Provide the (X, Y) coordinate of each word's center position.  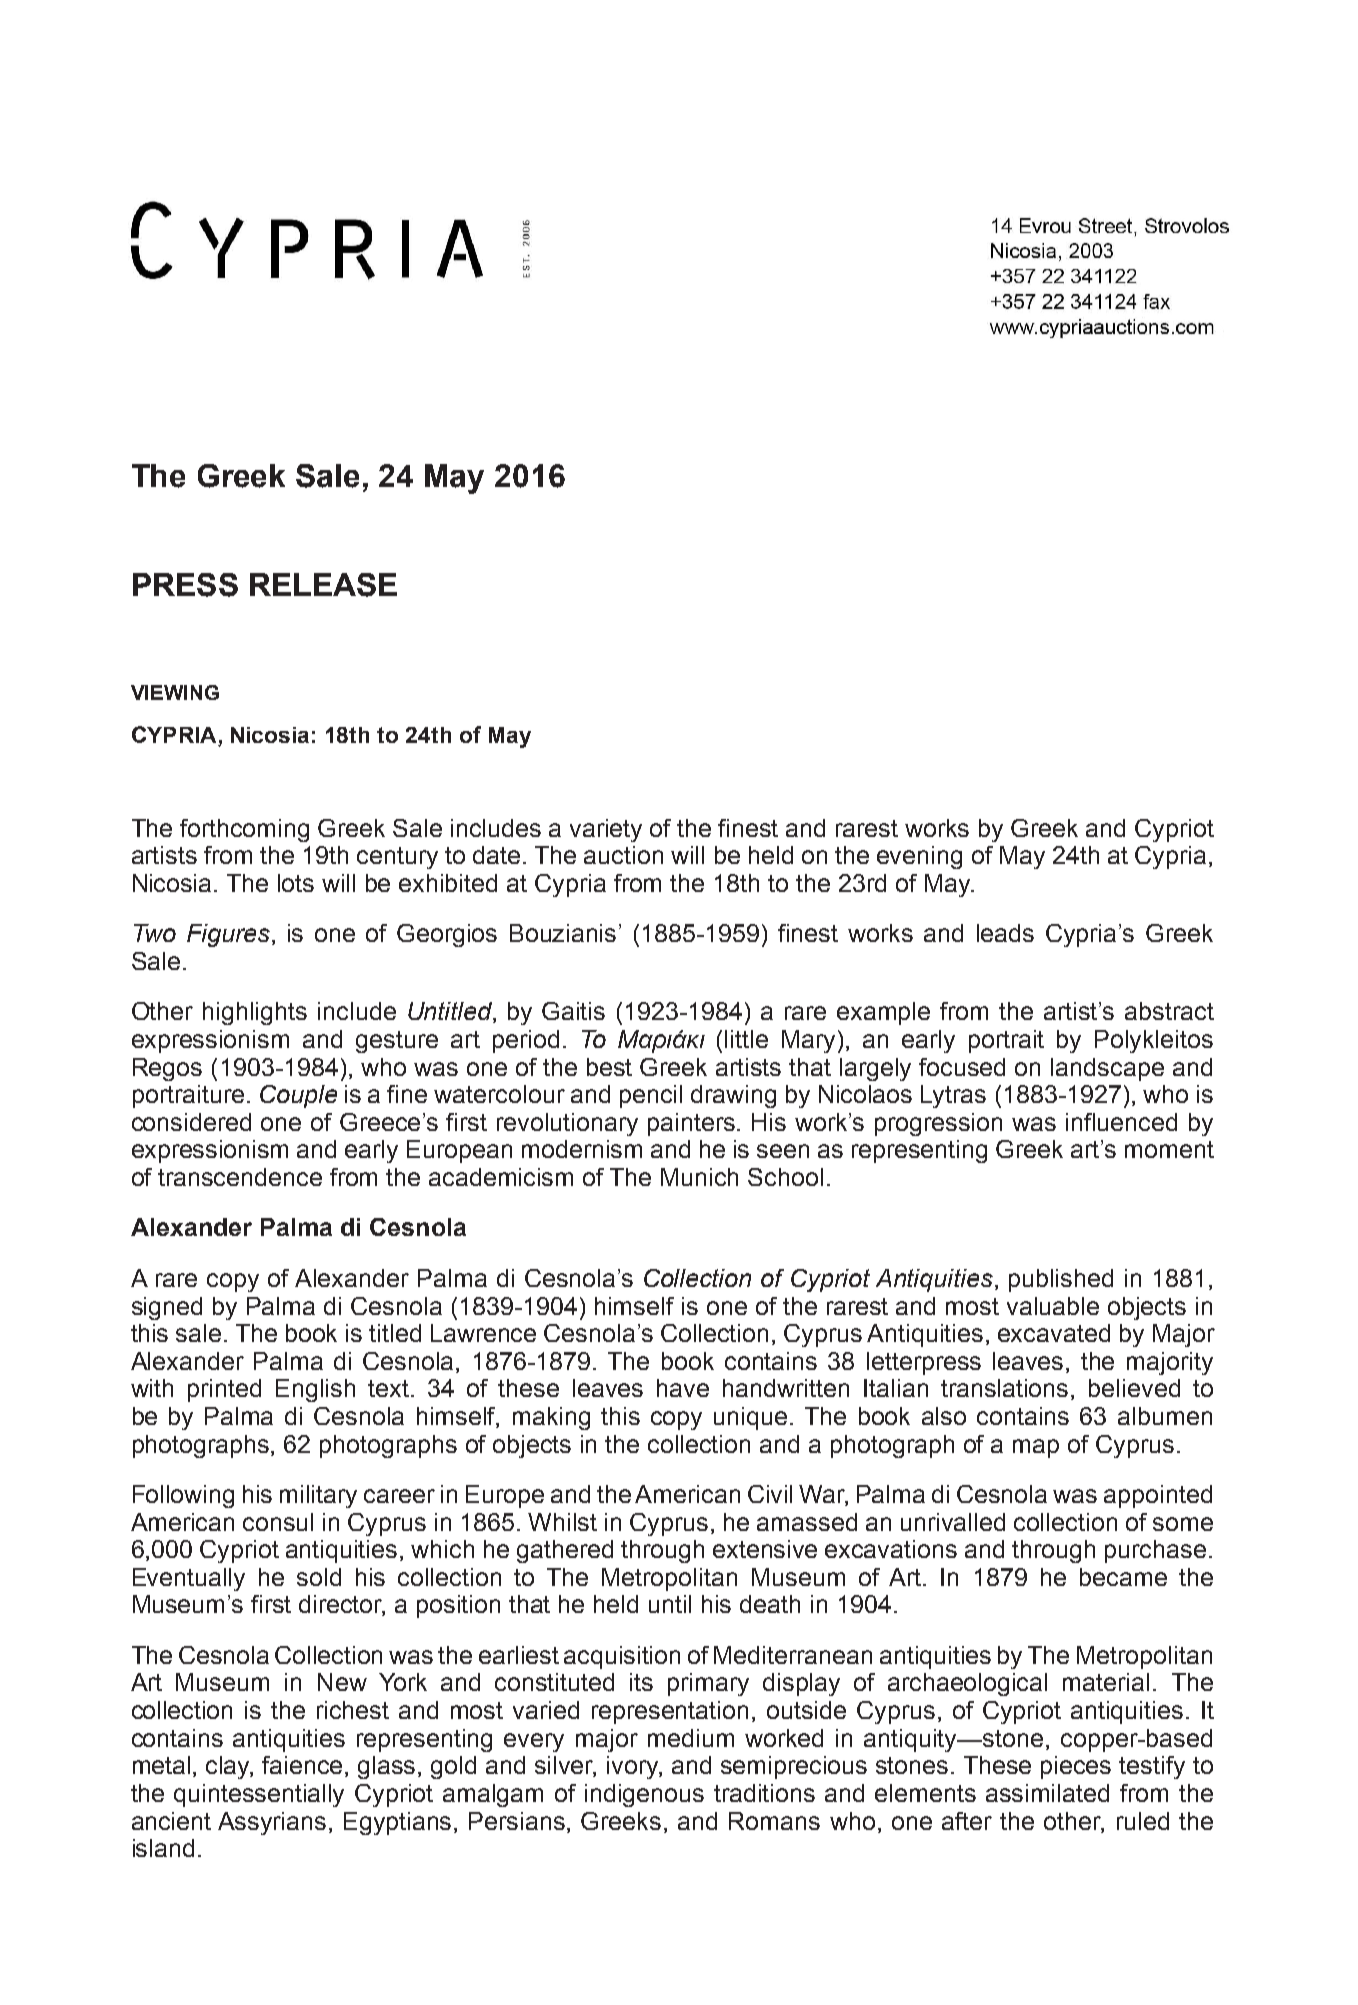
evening (919, 857)
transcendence (240, 1177)
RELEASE (323, 585)
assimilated (1047, 1793)
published (1061, 1280)
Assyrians (272, 1823)
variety (606, 830)
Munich (699, 1177)
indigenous (644, 1795)
